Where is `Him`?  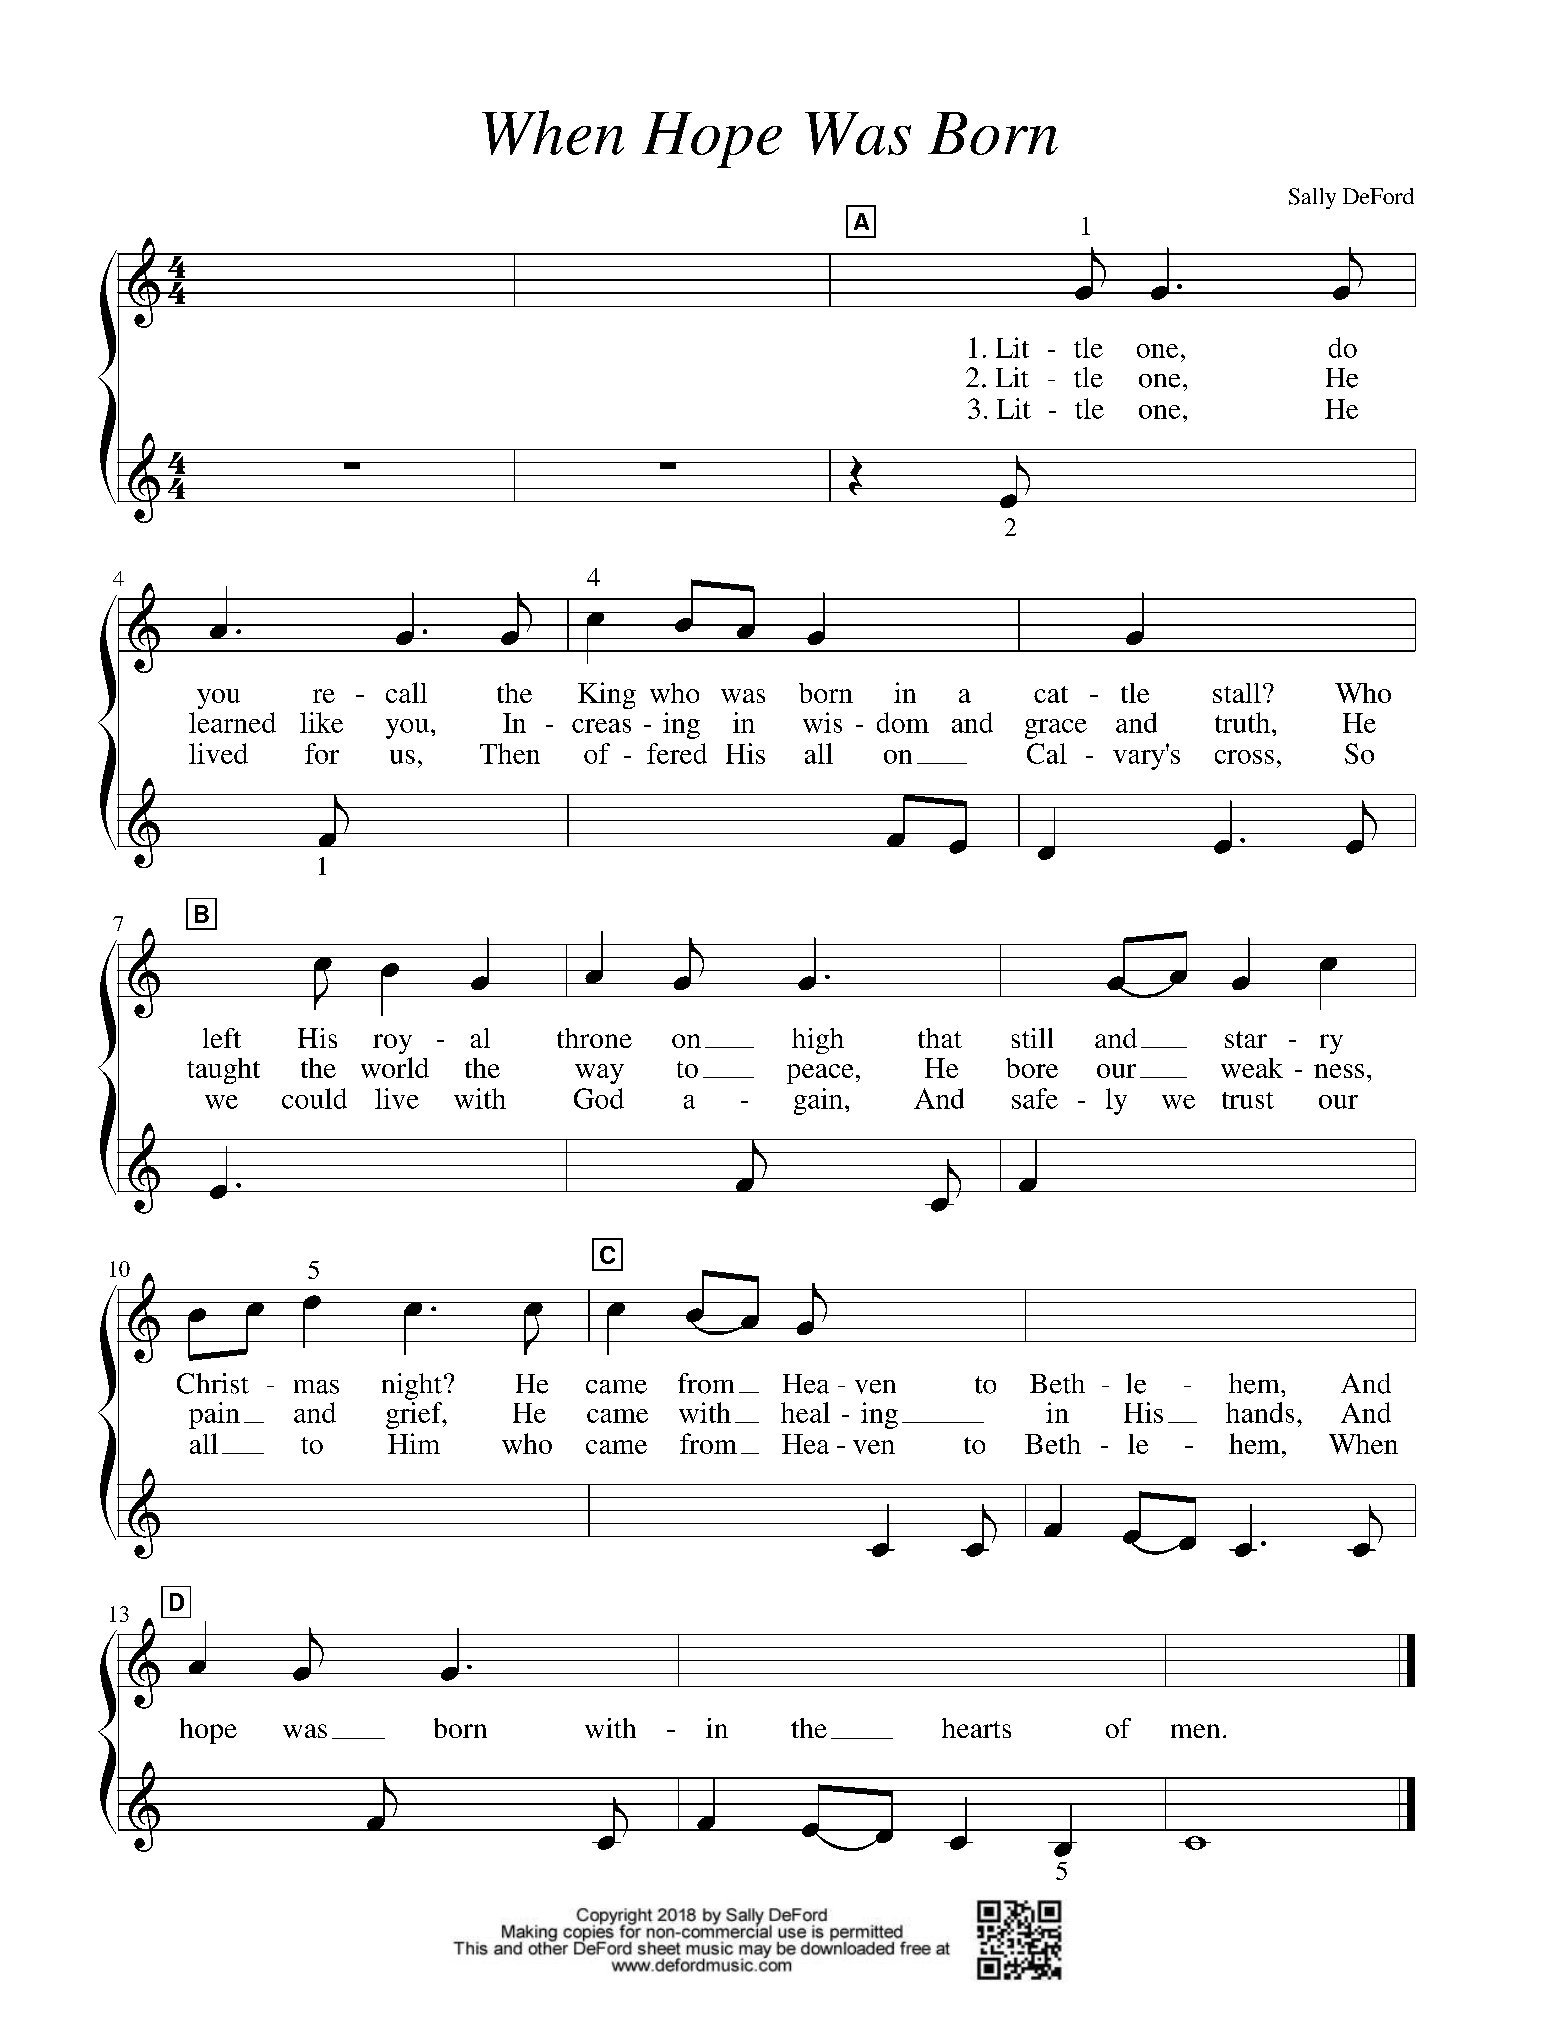
Him is located at coordinates (414, 1443).
